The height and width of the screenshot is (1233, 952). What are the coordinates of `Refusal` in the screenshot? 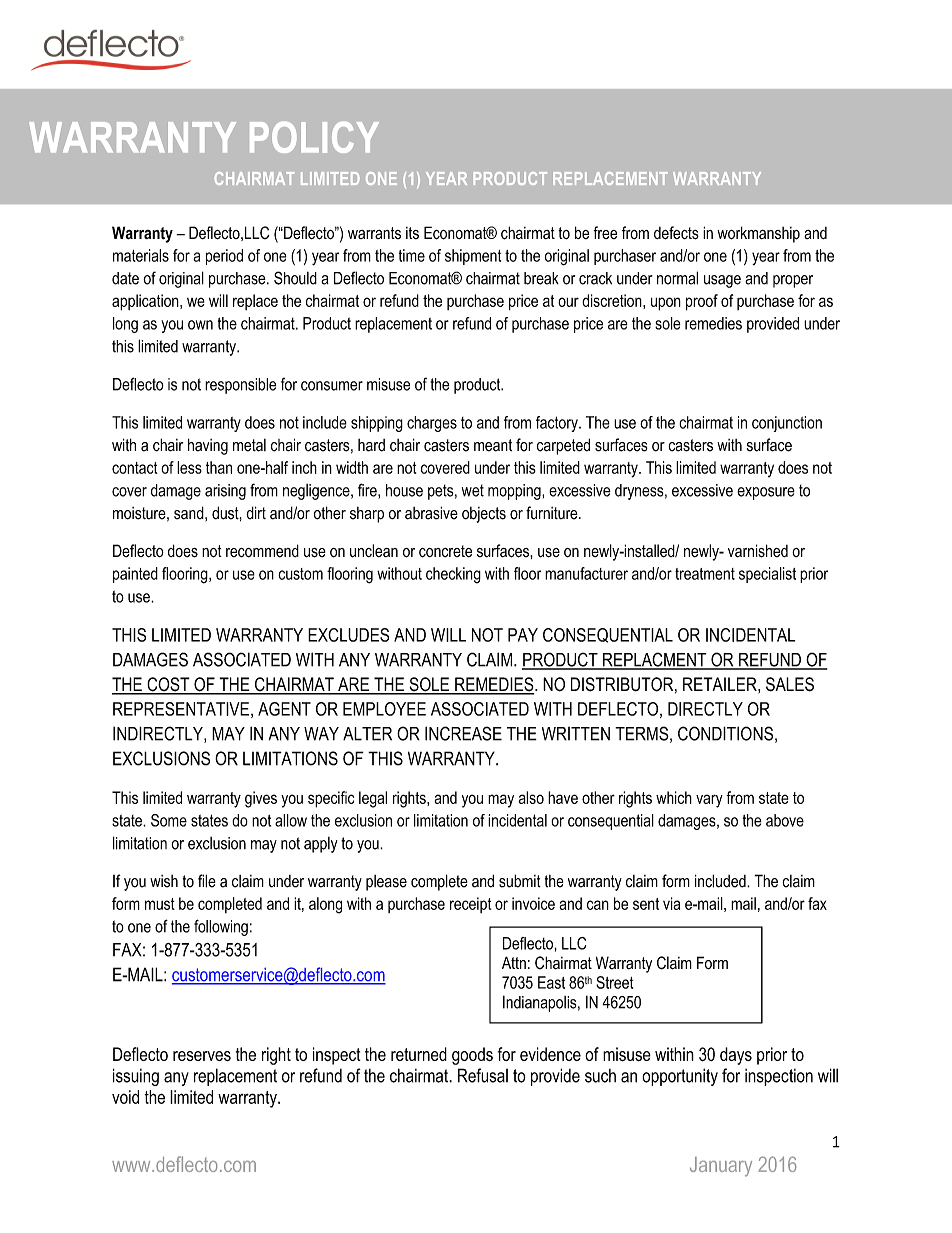 It's located at (483, 1075).
